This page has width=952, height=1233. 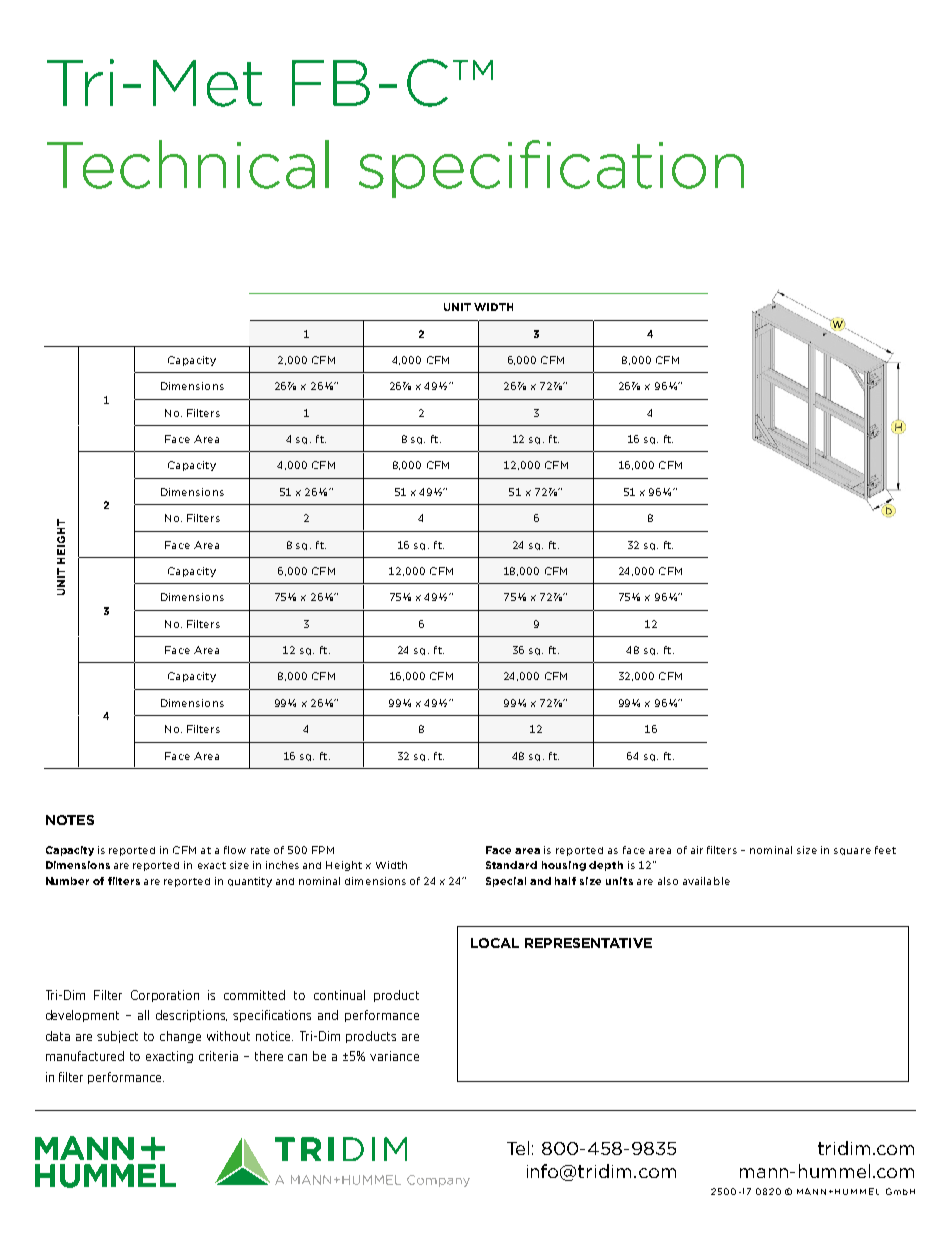 I want to click on air, so click(x=697, y=850).
